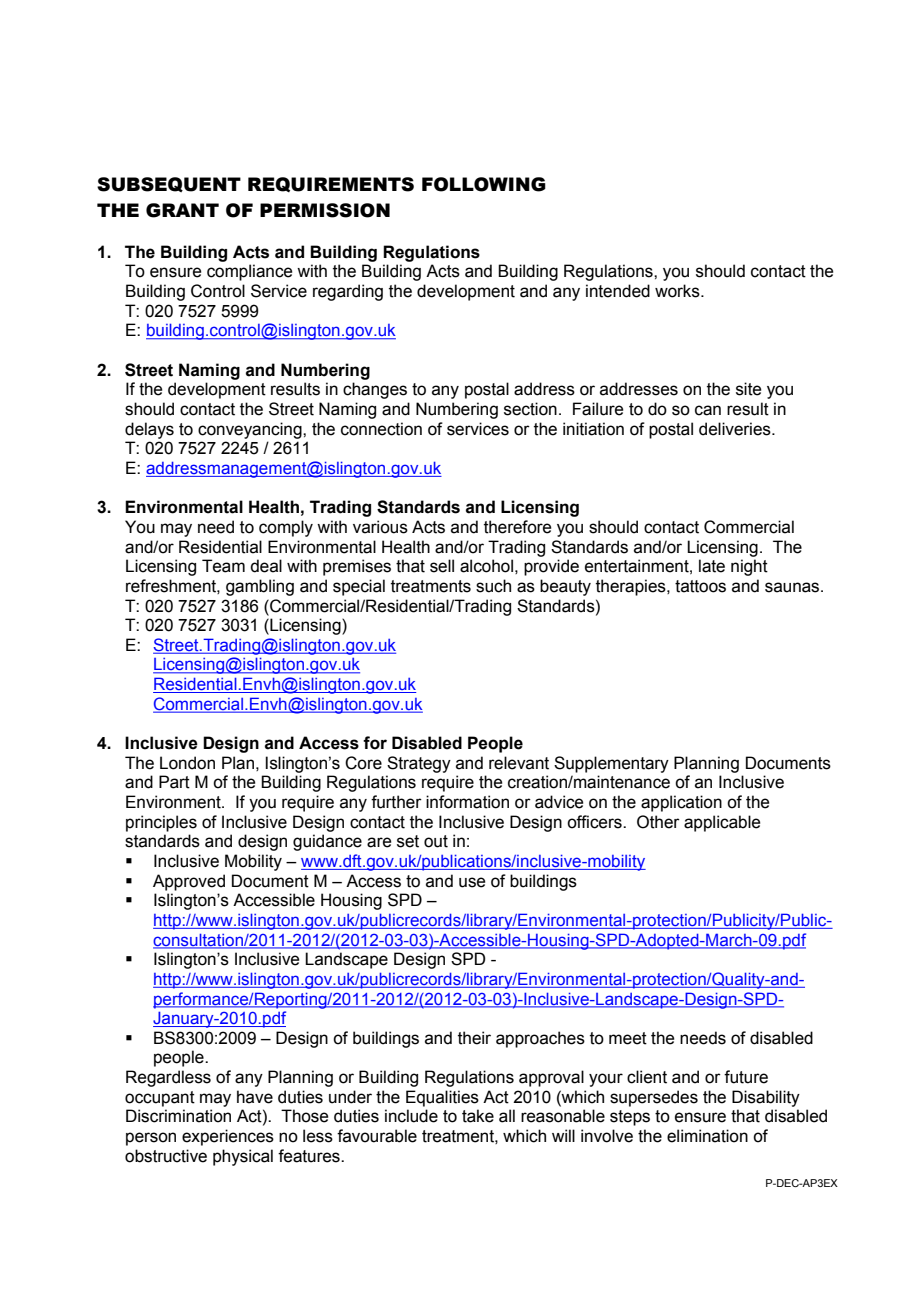 The width and height of the screenshot is (924, 1308). I want to click on FOLLOWING, so click(484, 184).
